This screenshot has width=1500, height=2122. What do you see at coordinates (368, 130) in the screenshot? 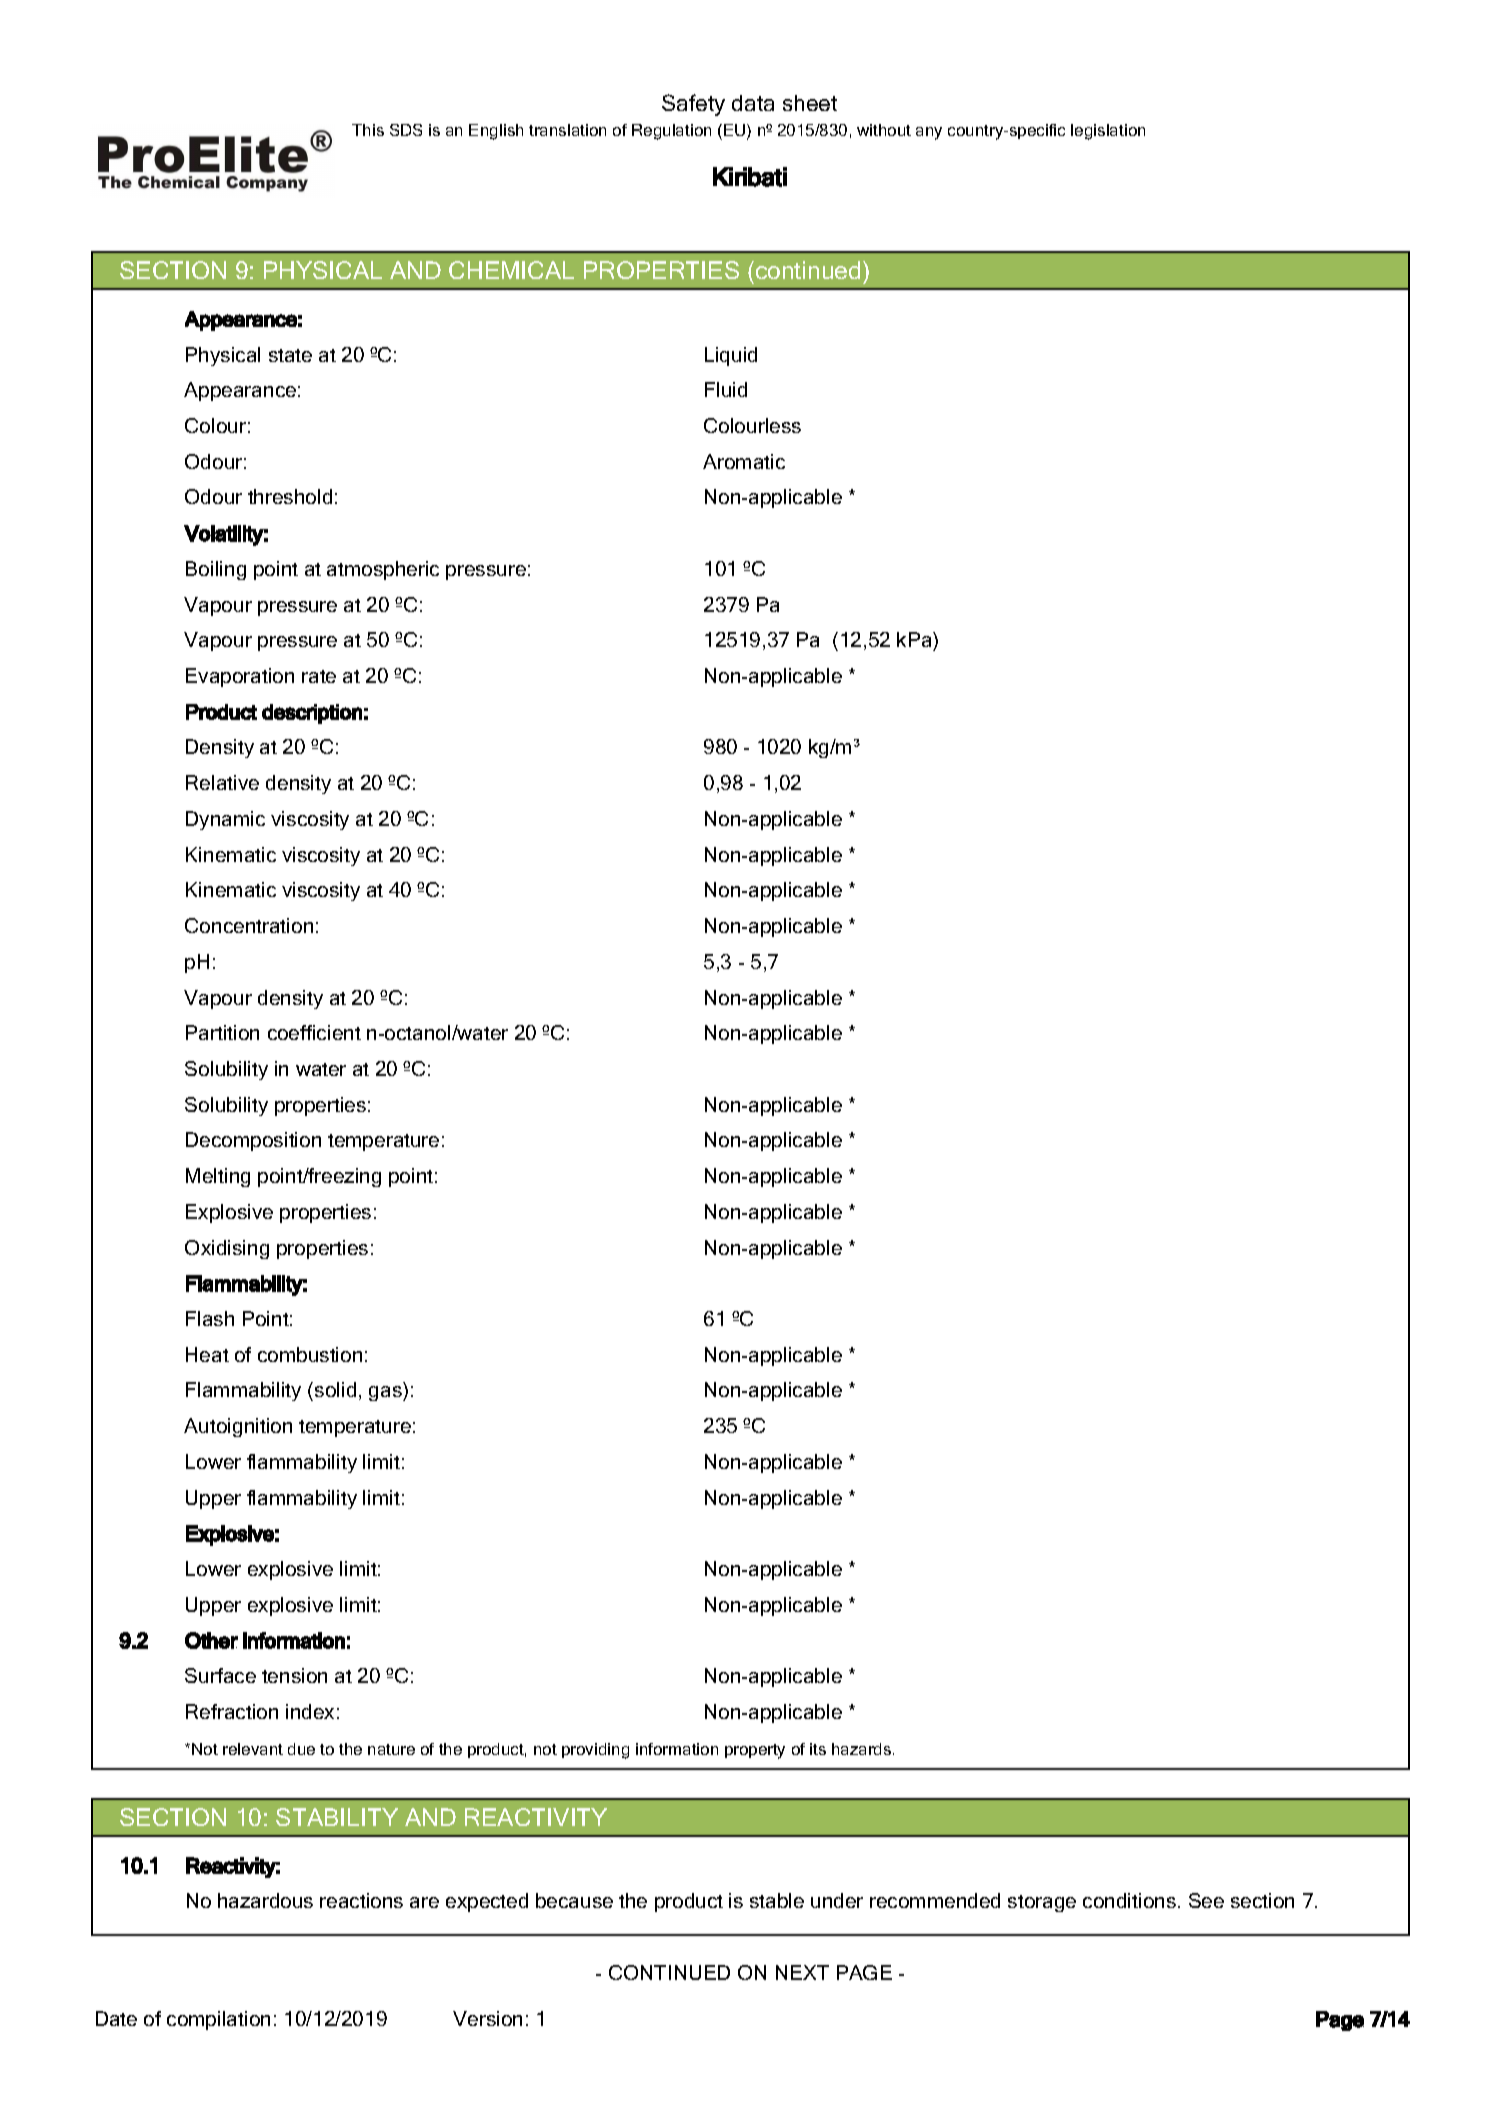
I see `This` at bounding box center [368, 130].
